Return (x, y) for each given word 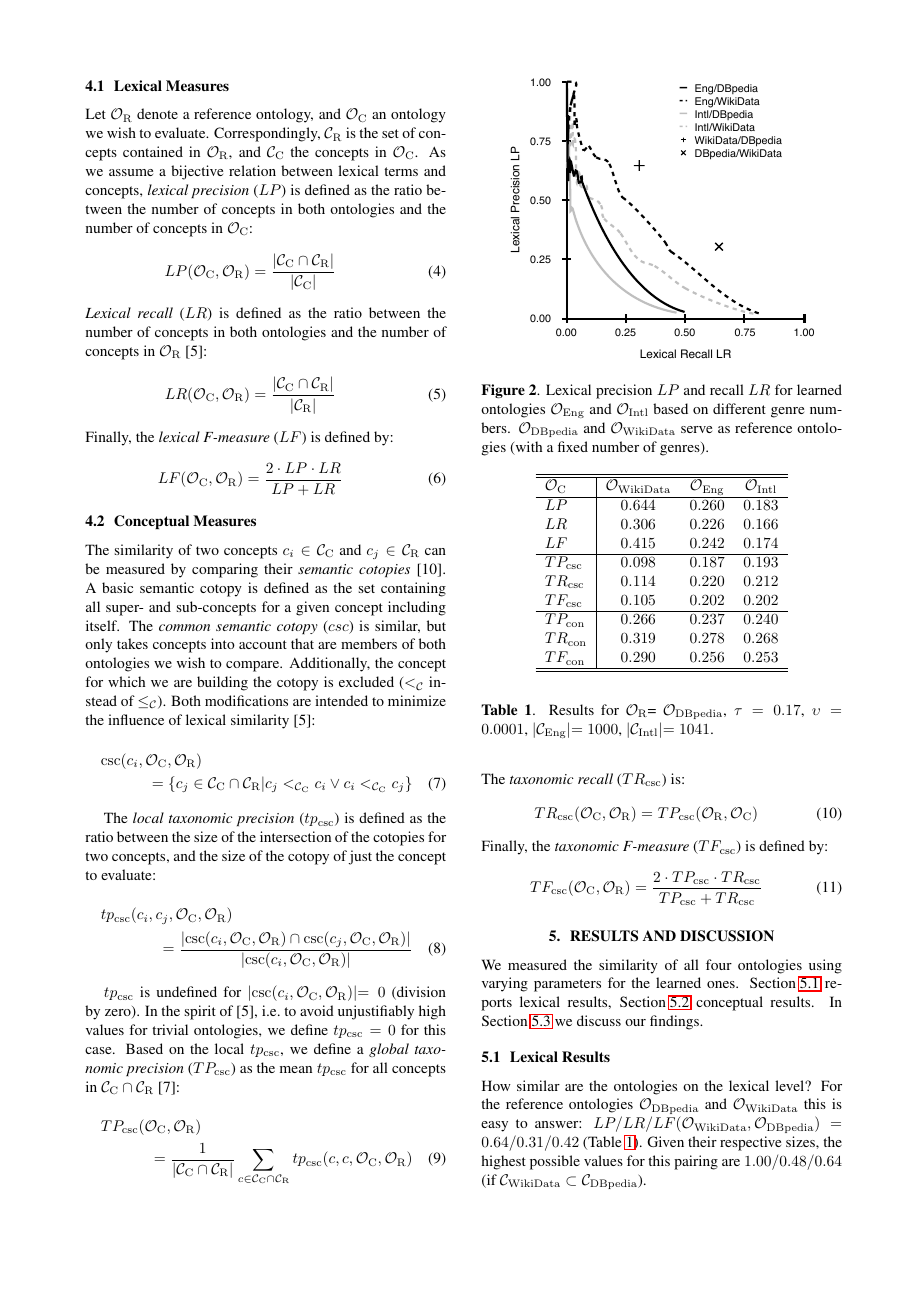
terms (401, 171)
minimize (417, 700)
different (739, 408)
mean (296, 1069)
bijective (197, 172)
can (435, 551)
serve (696, 429)
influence (136, 719)
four (719, 964)
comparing (225, 570)
